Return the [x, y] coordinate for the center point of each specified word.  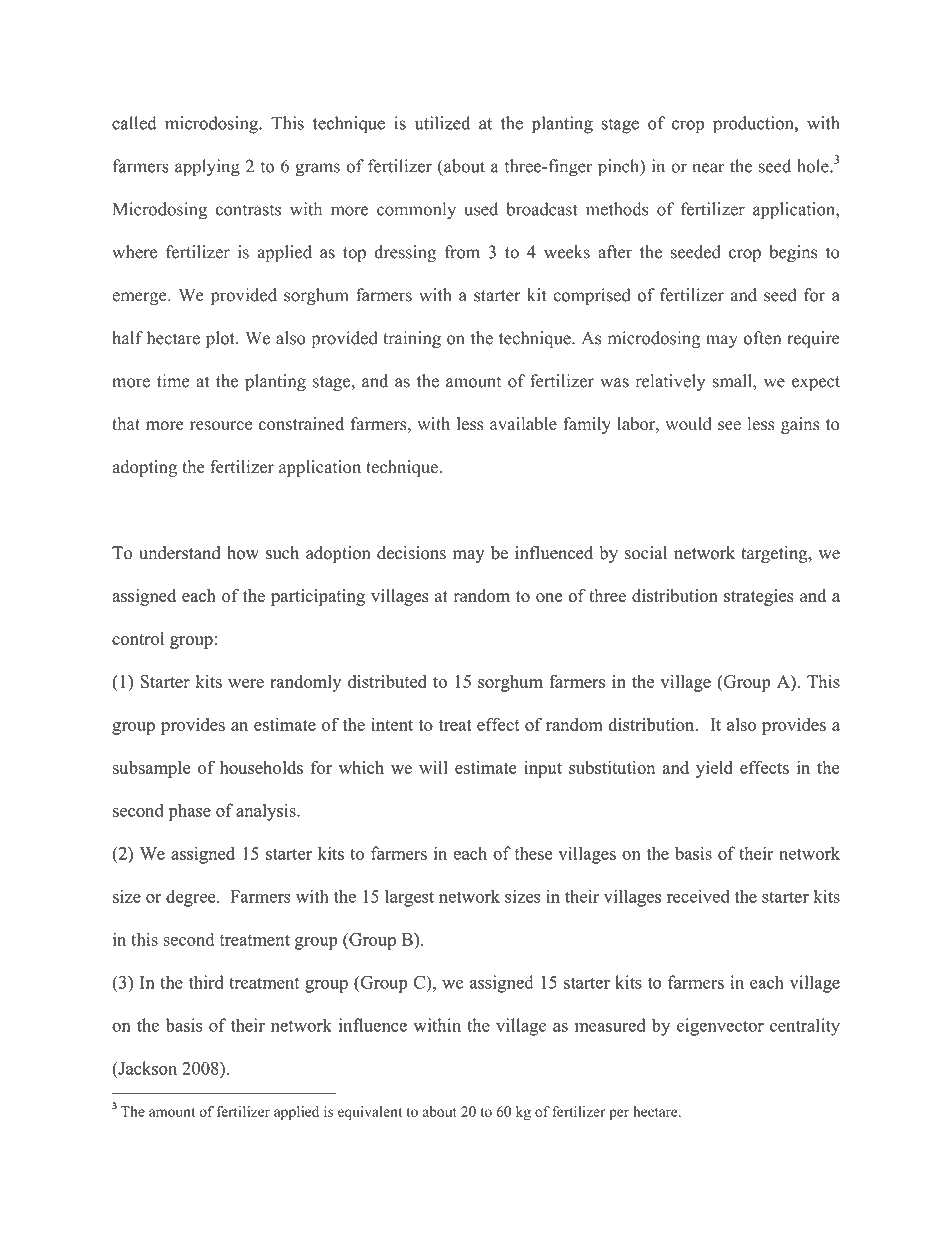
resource [221, 426]
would [689, 424]
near [708, 168]
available [523, 424]
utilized [442, 123]
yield [714, 769]
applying [207, 168]
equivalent [370, 1113]
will [433, 767]
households [261, 767]
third [206, 982]
